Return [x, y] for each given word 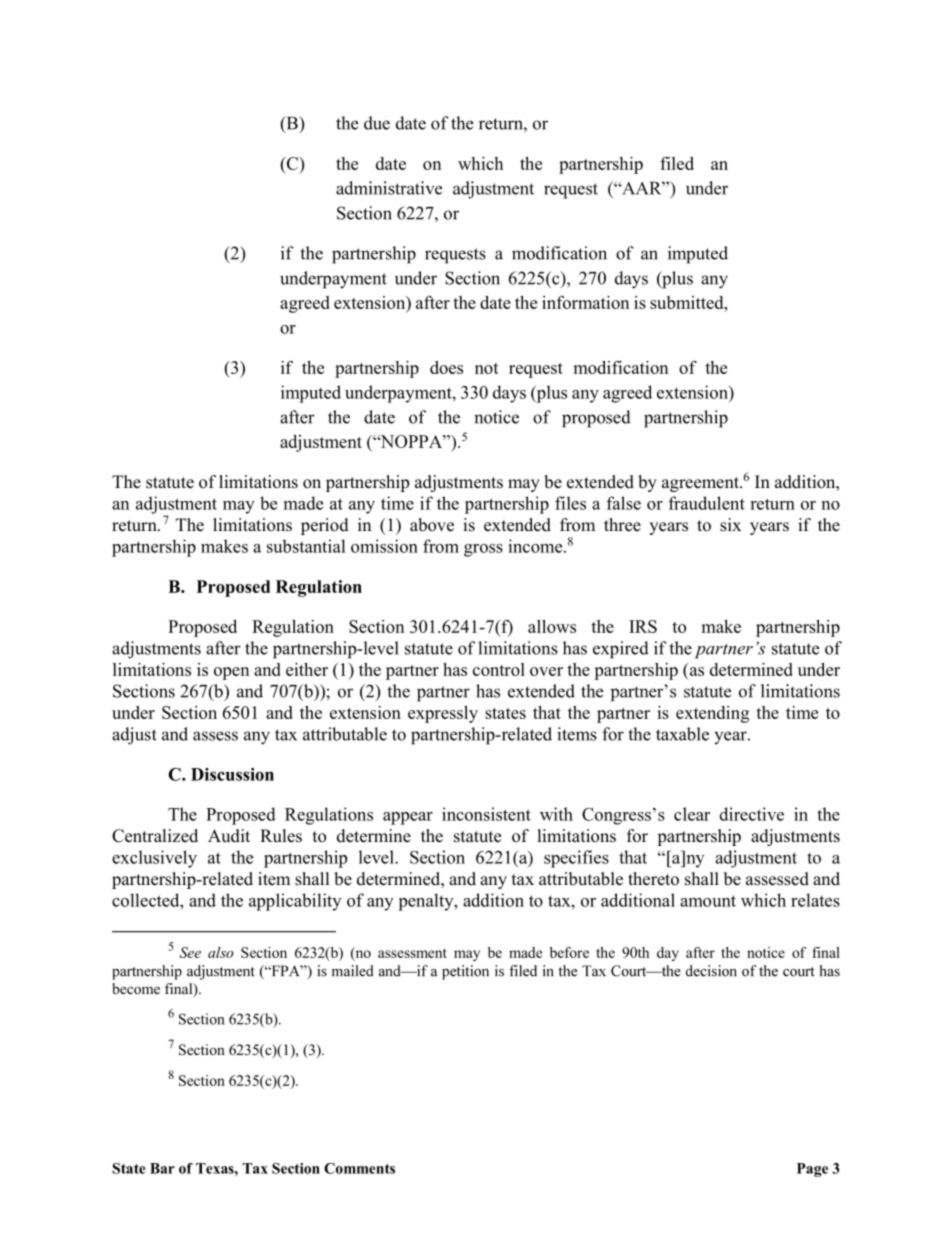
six [730, 525]
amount [708, 901]
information [585, 302]
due [377, 123]
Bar [162, 1168]
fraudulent [707, 503]
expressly [443, 714]
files [570, 503]
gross [483, 550]
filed [677, 163]
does [446, 367]
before [569, 952]
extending [712, 714]
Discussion [232, 774]
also [221, 952]
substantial [306, 546]
